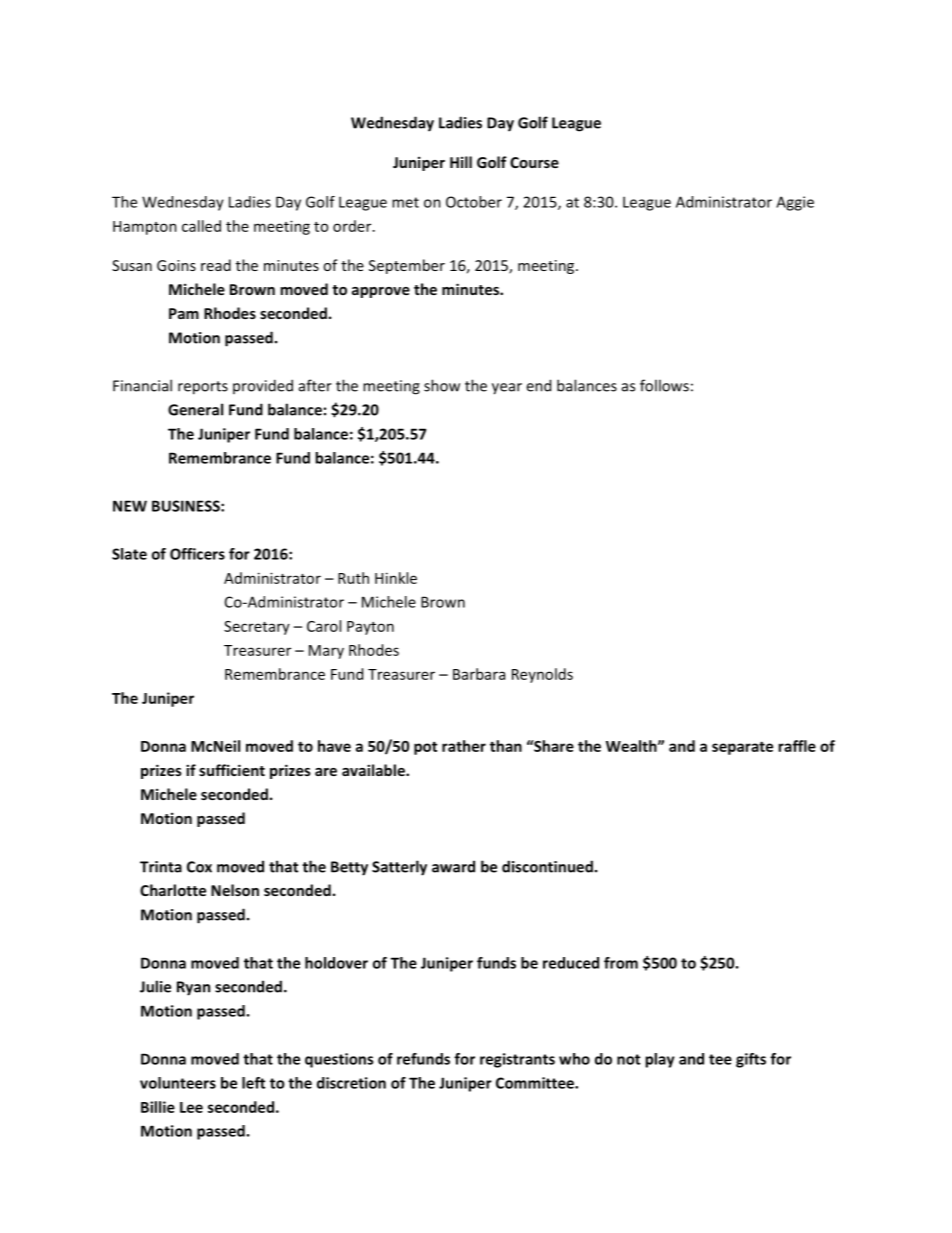 The height and width of the screenshot is (1233, 952). What do you see at coordinates (751, 1060) in the screenshot?
I see `gifts` at bounding box center [751, 1060].
